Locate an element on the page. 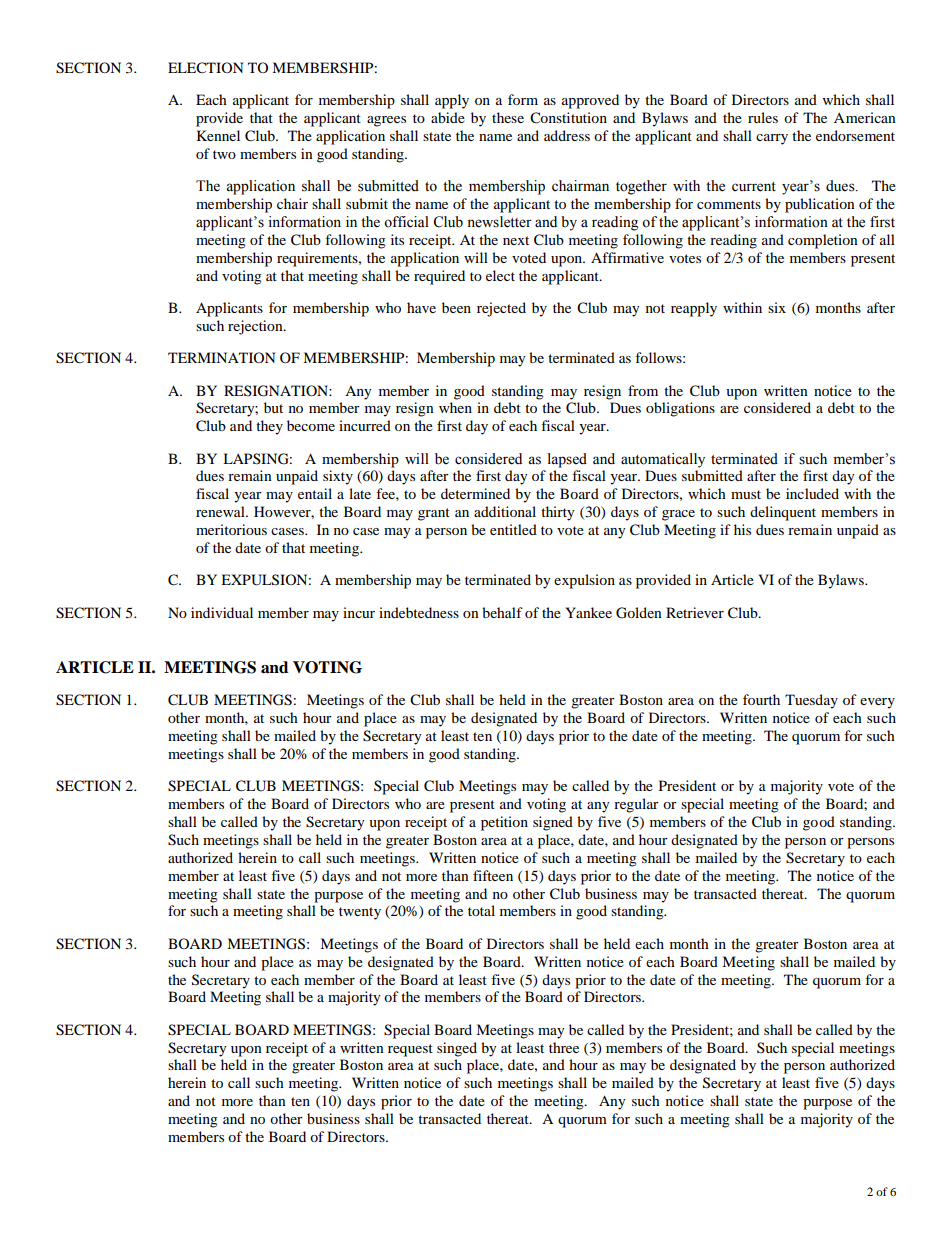  become is located at coordinates (311, 425).
